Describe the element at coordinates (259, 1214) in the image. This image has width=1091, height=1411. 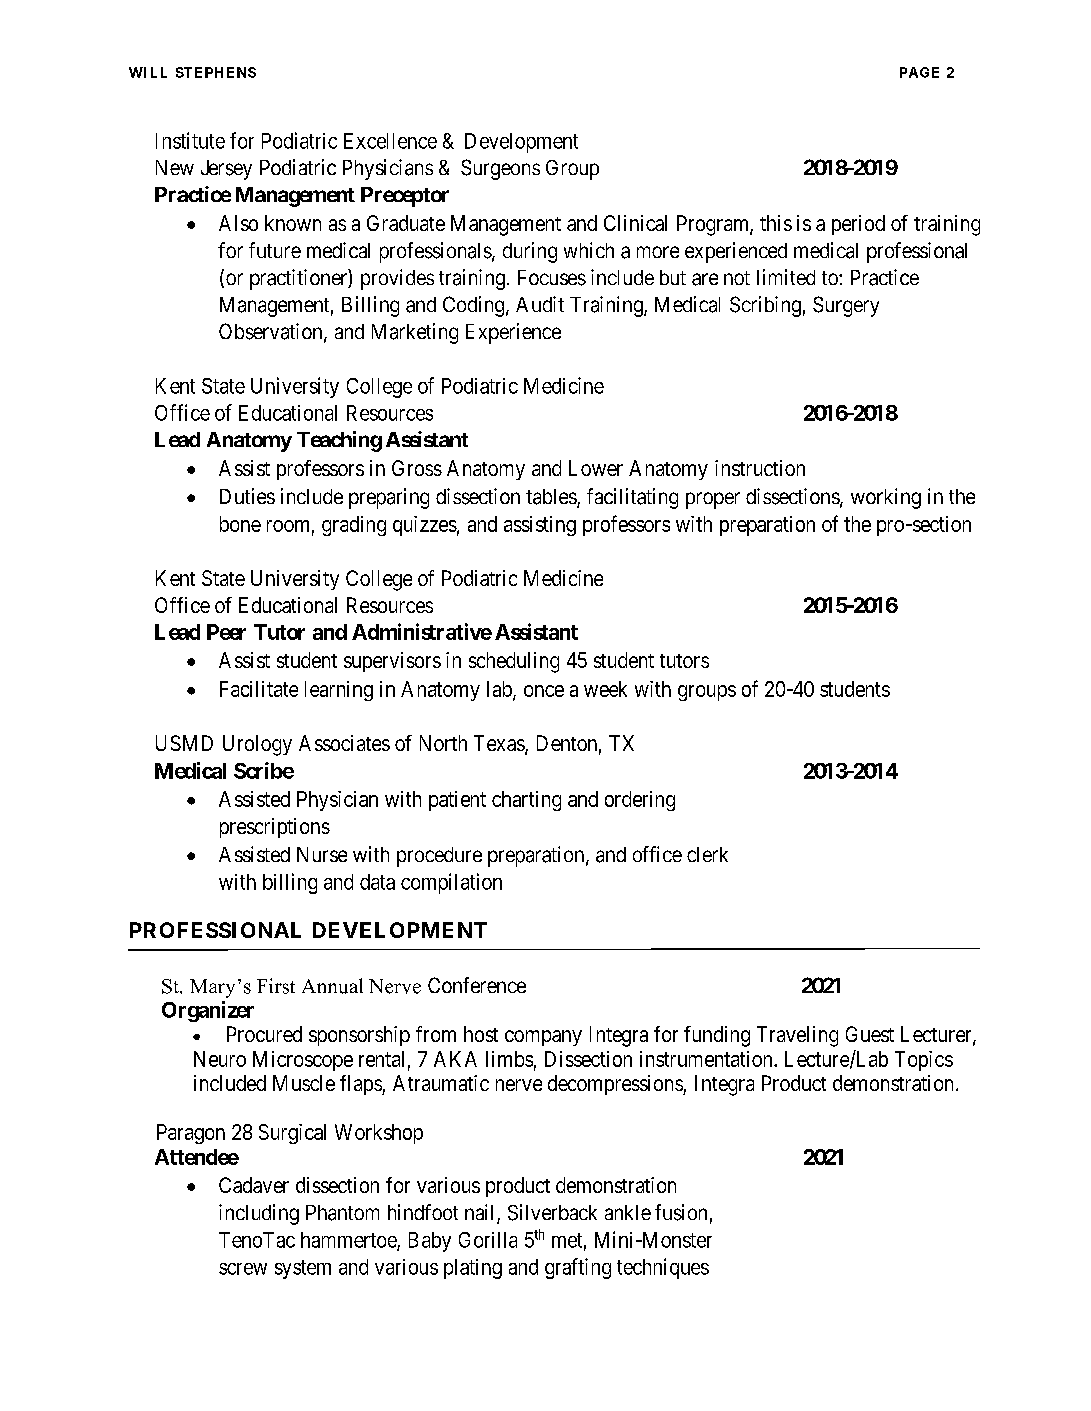
I see `including` at that location.
